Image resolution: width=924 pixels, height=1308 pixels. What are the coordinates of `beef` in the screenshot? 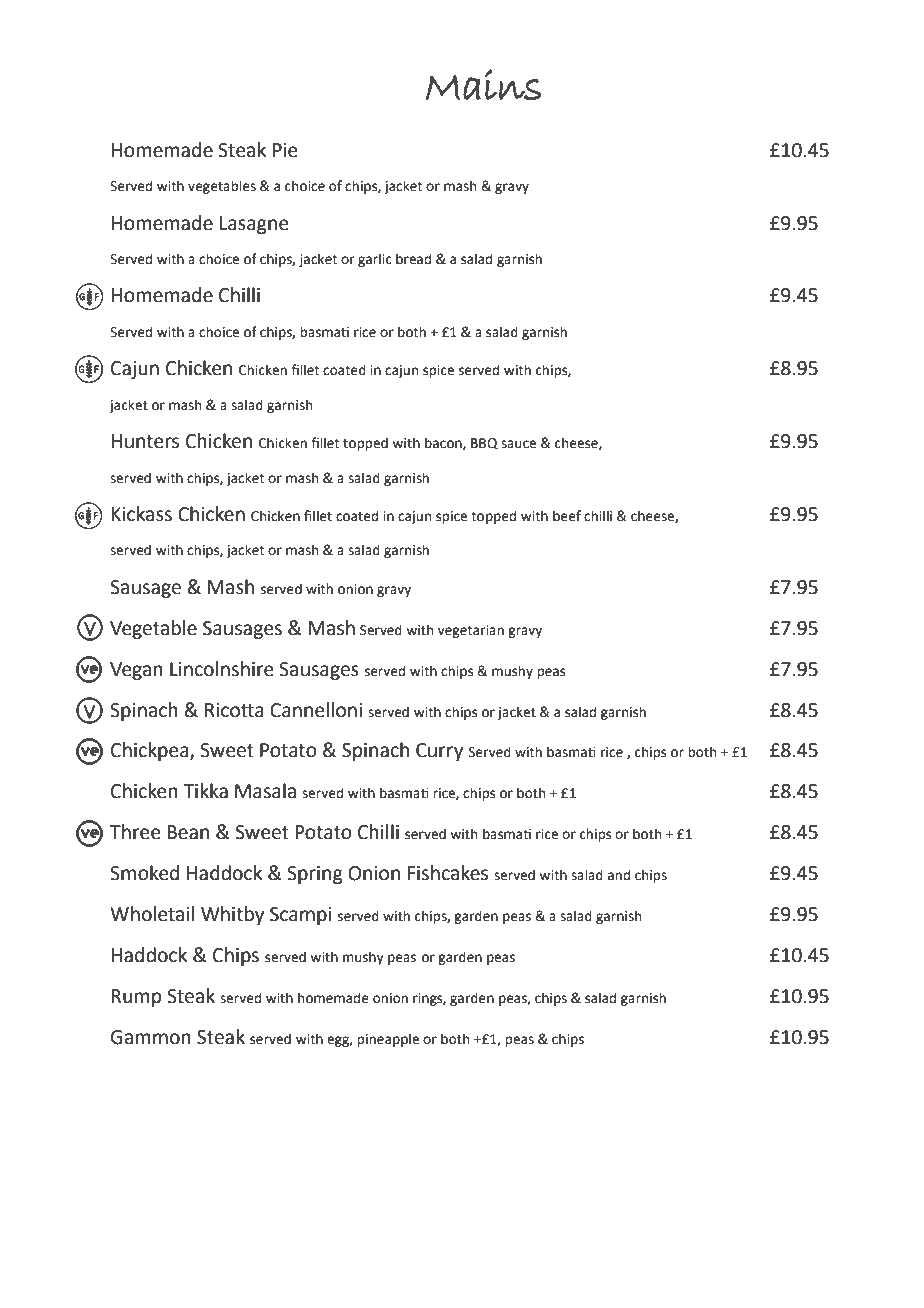 It's located at (567, 516).
